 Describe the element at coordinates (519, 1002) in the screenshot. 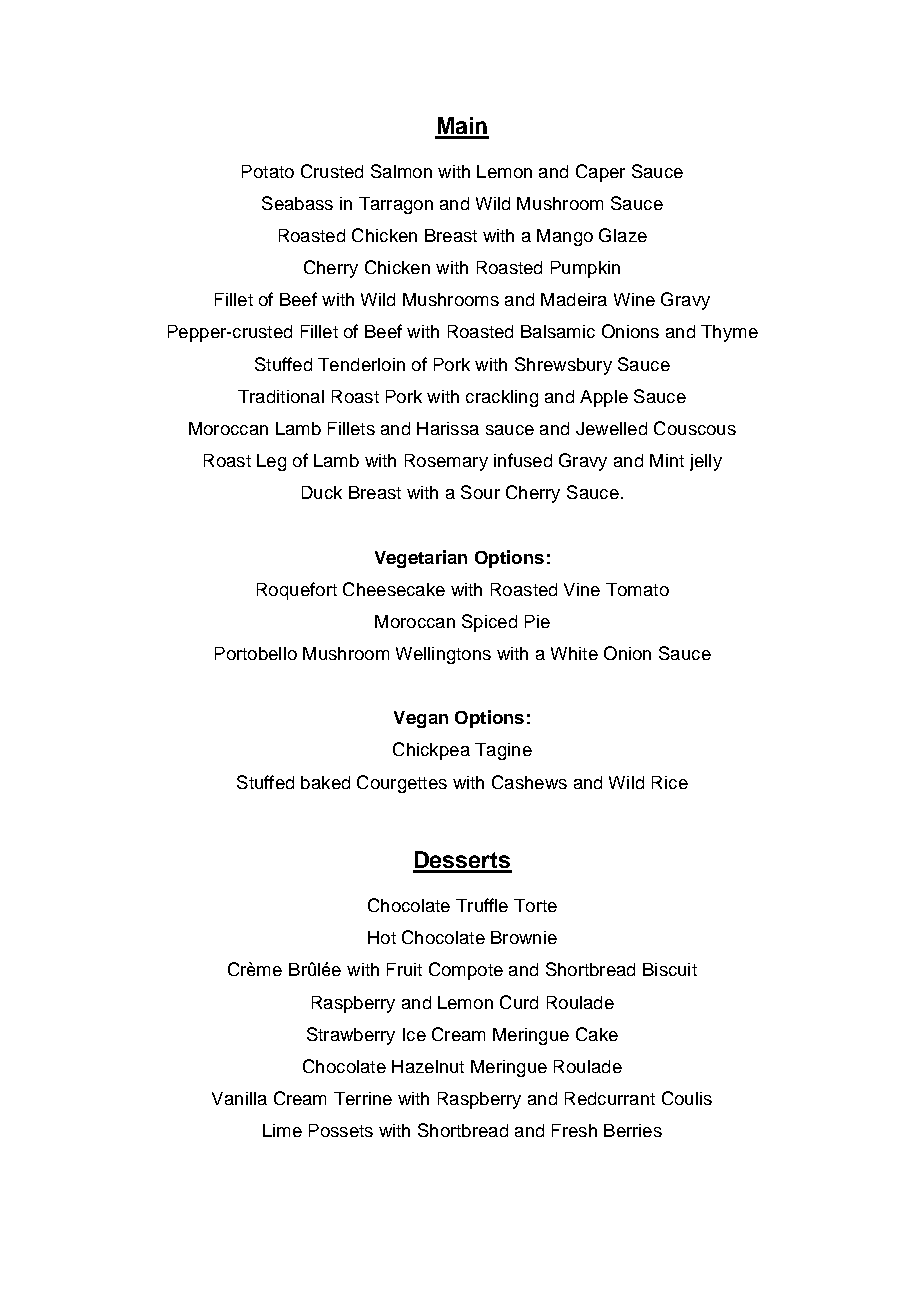

I see `Curd` at that location.
